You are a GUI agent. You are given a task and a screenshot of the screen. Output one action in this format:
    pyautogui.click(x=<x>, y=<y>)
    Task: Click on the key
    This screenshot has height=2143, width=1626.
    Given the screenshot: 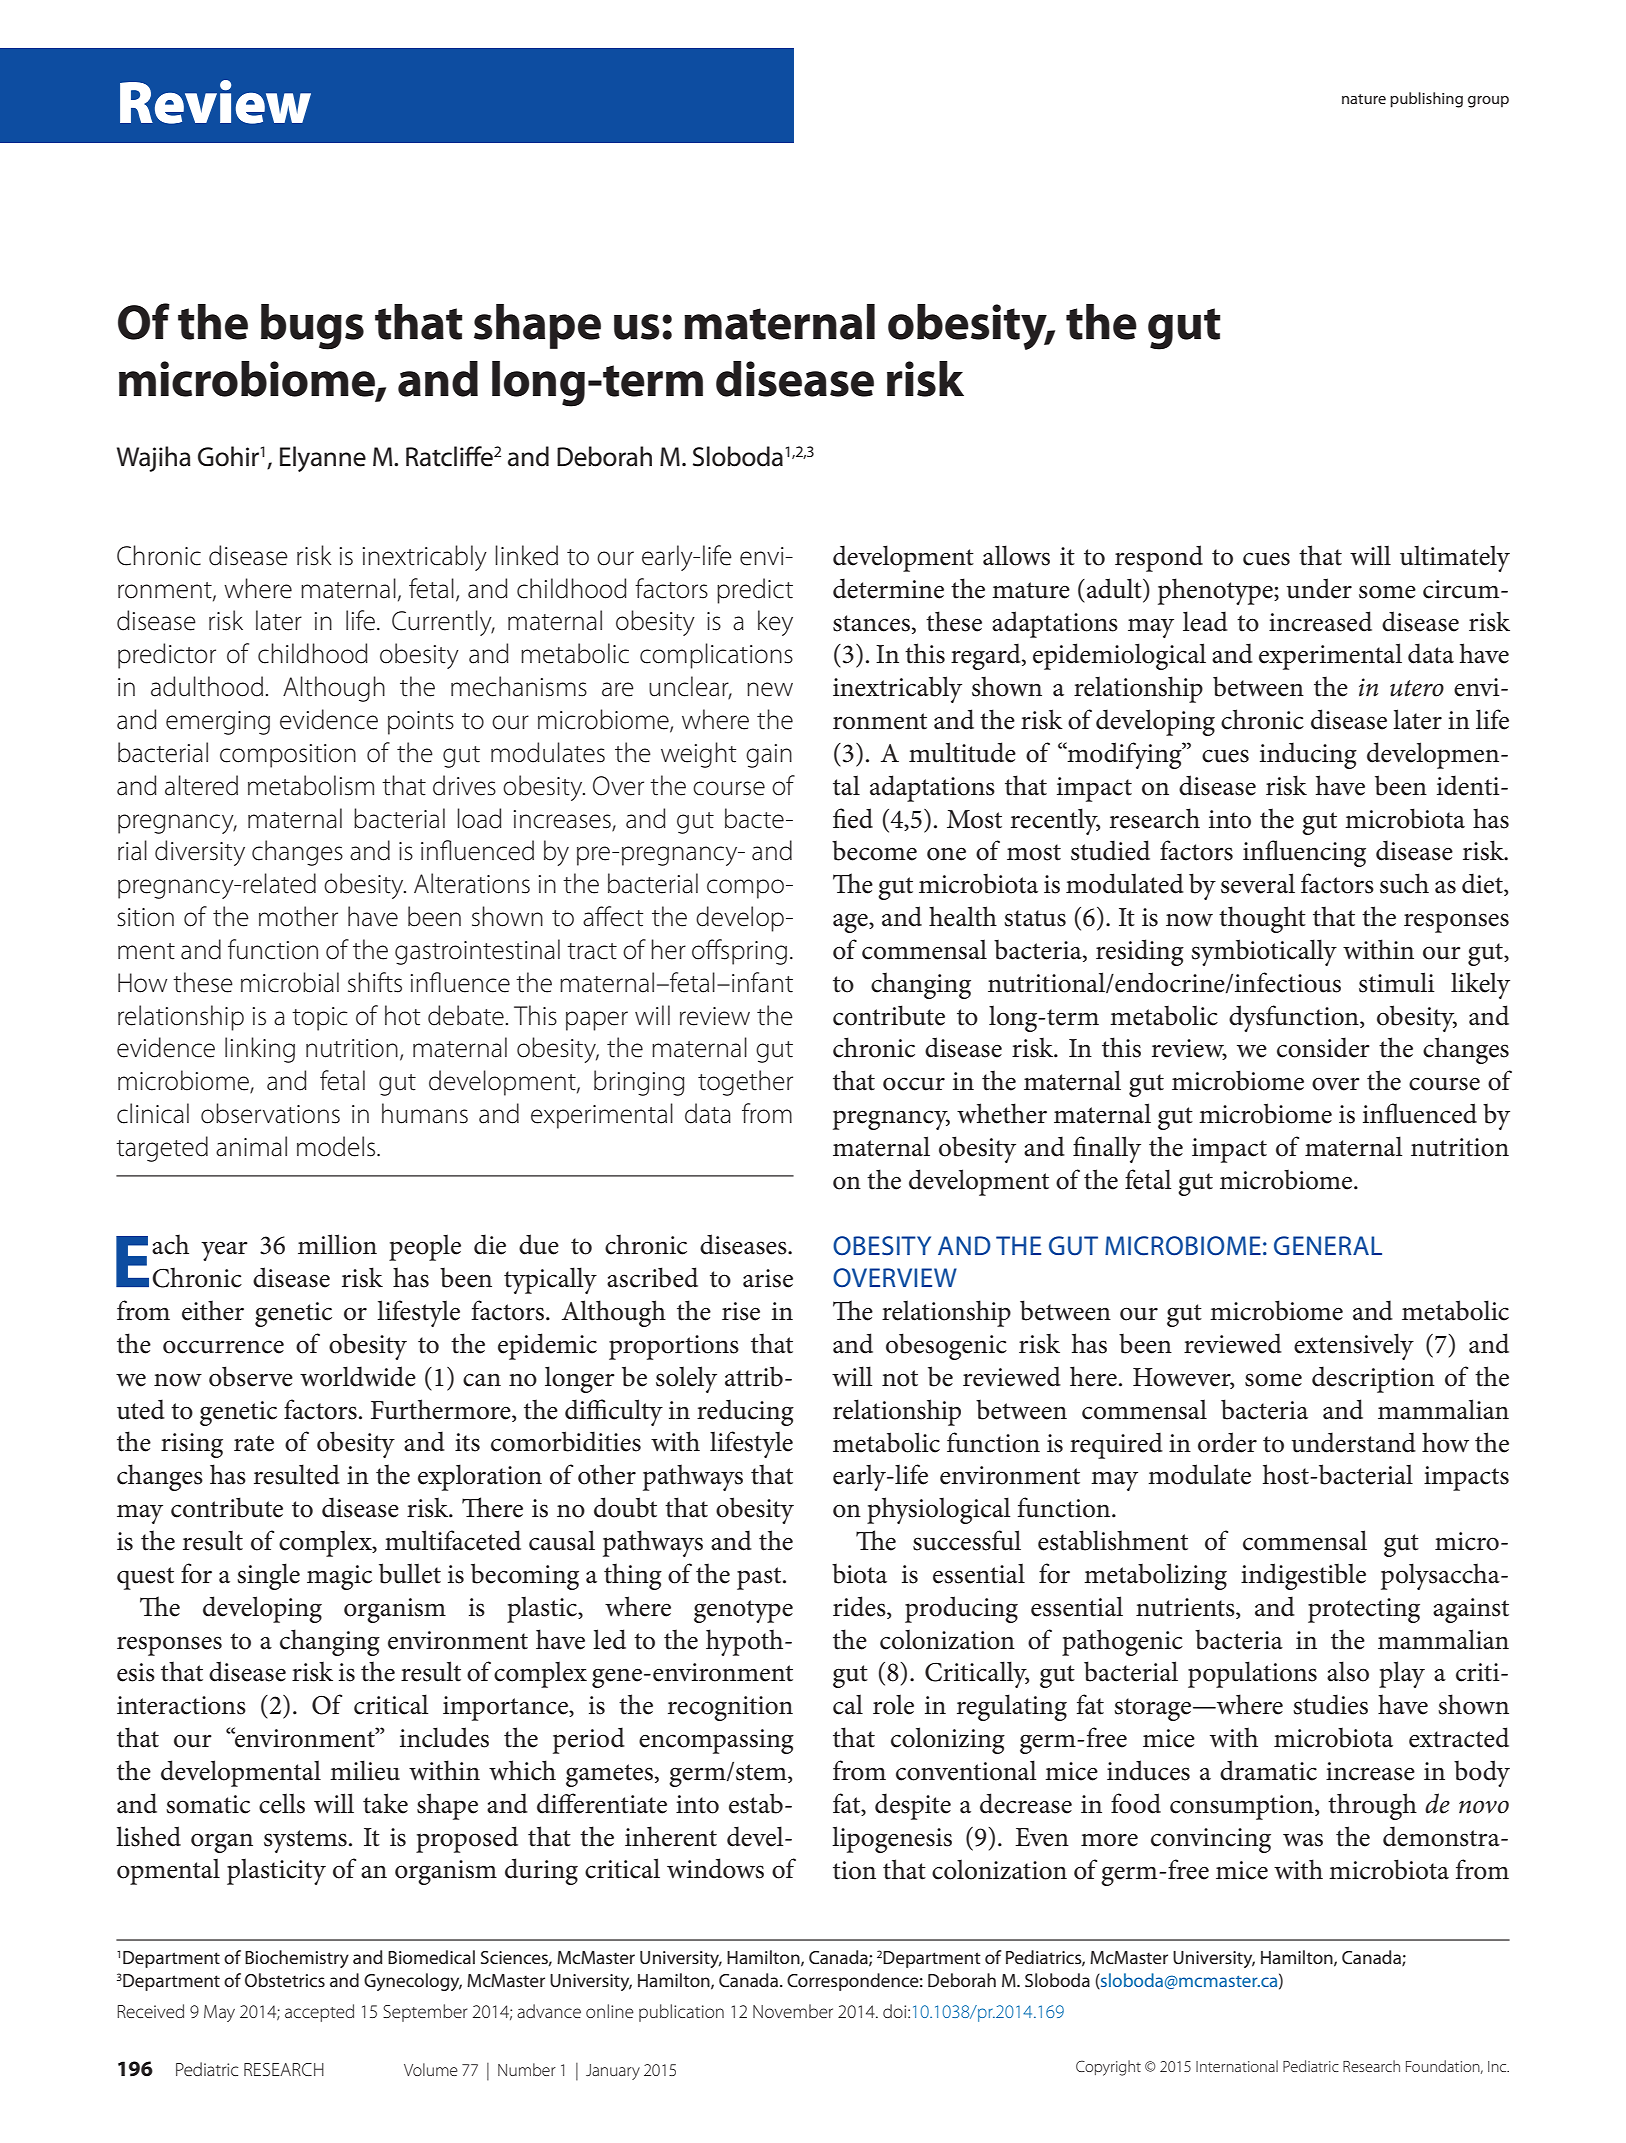 What is the action you would take?
    pyautogui.click(x=775, y=623)
